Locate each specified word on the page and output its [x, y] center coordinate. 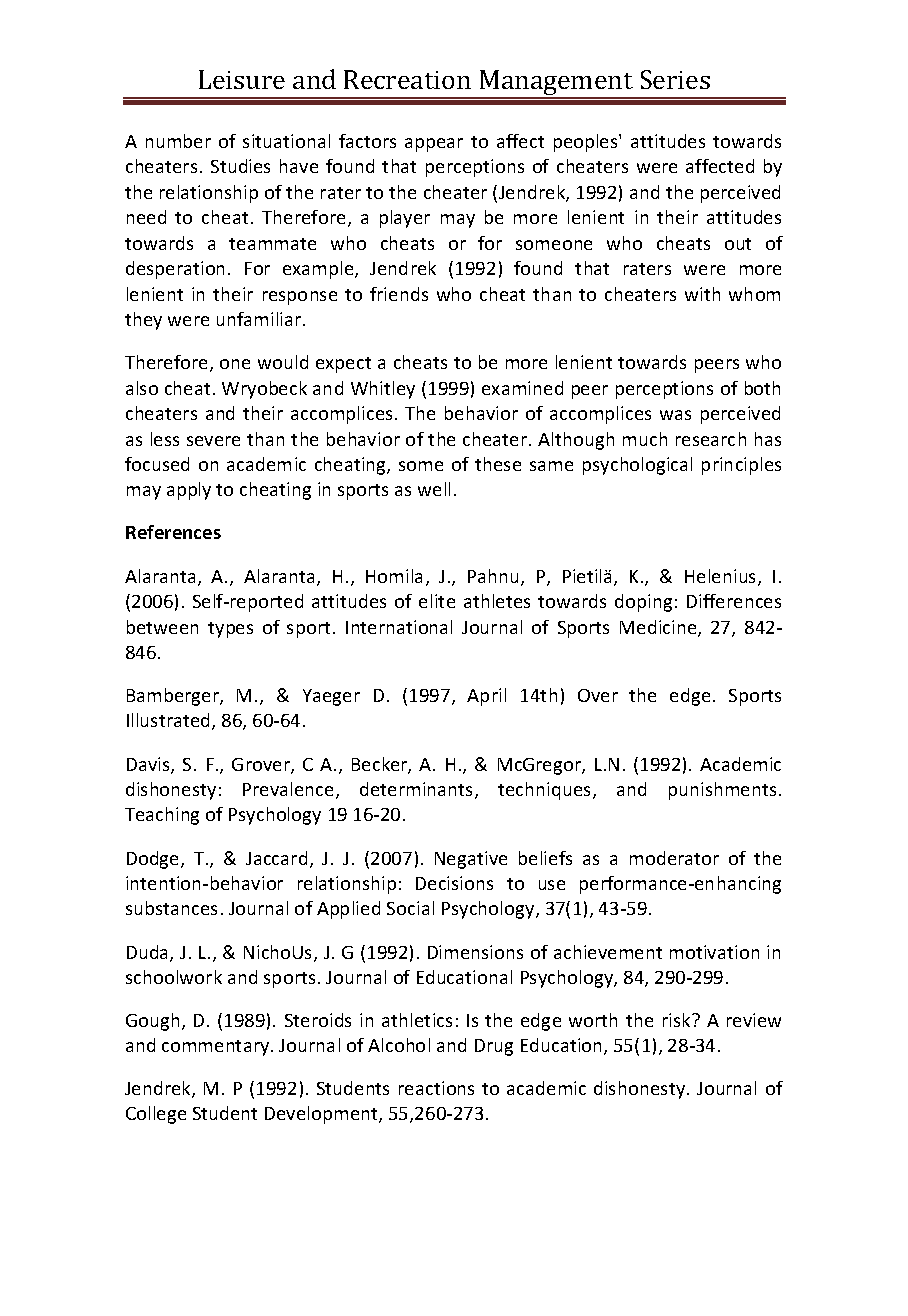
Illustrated [170, 721]
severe [213, 441]
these [498, 464]
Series [675, 79]
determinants [418, 790]
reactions [436, 1088]
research [711, 439]
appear [434, 145]
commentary [217, 1048]
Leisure [242, 79]
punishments [722, 791]
